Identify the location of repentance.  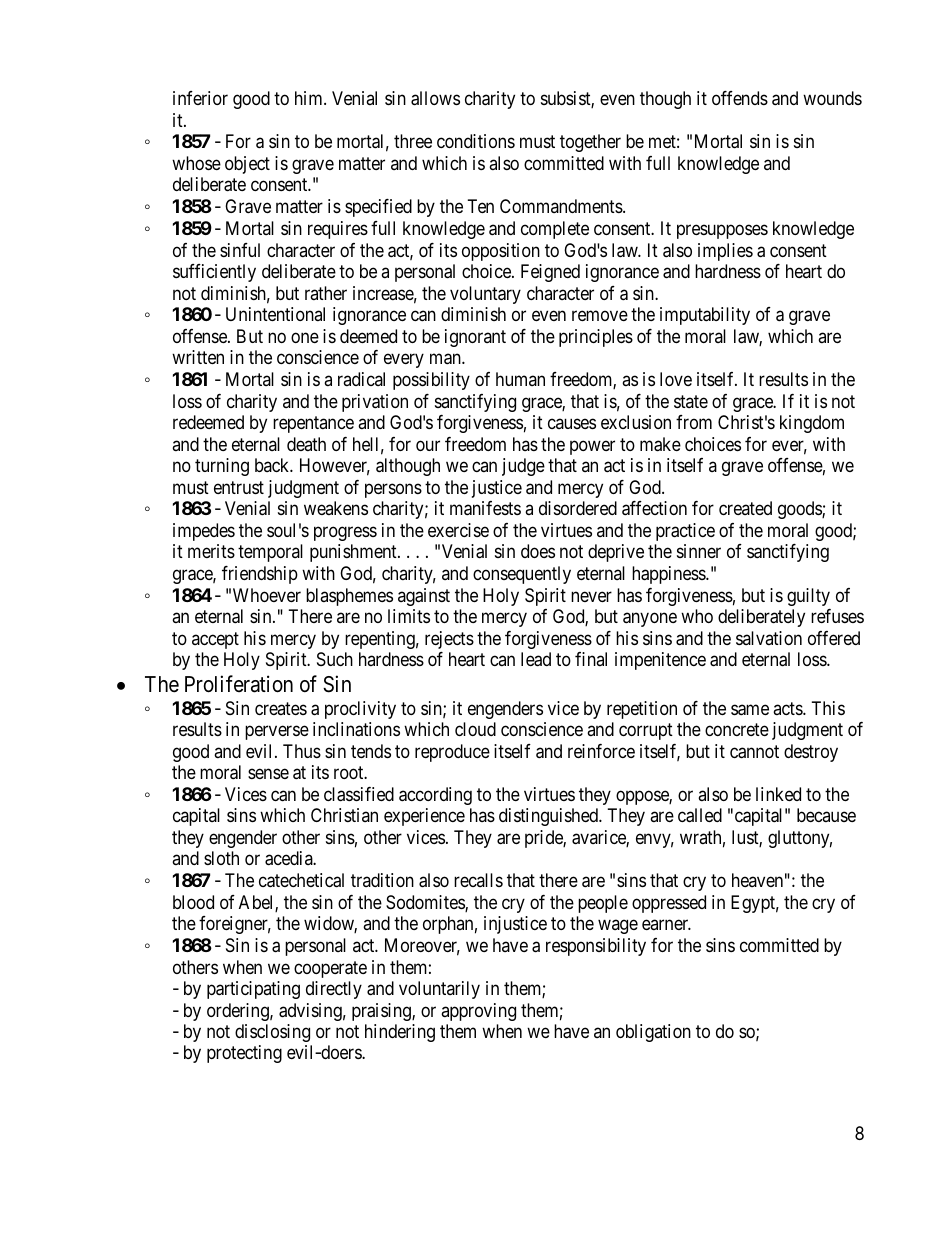
(313, 424).
